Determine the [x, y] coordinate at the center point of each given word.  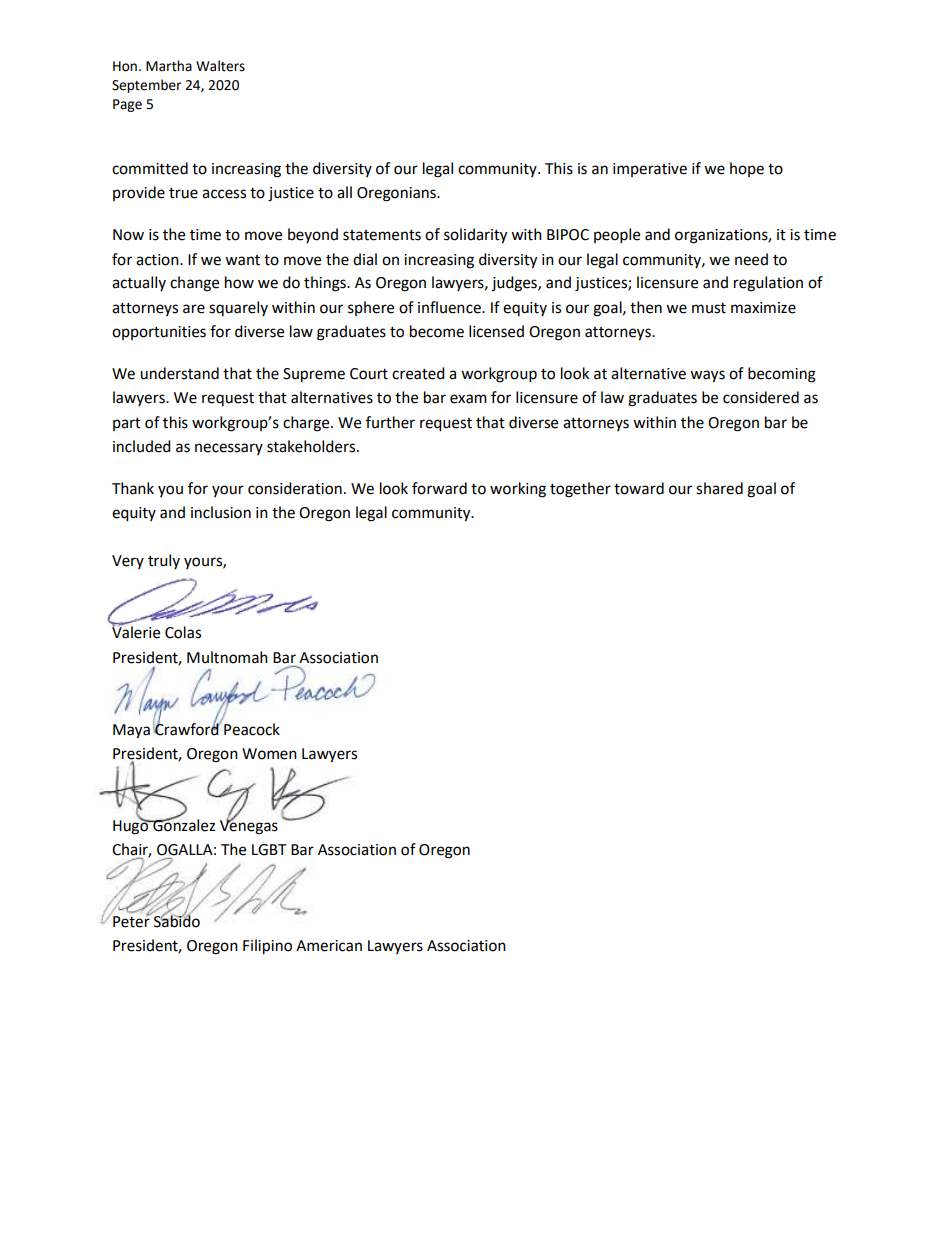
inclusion [221, 512]
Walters [220, 66]
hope [747, 169]
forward [439, 488]
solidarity [475, 236]
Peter [132, 921]
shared [719, 488]
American [329, 946]
